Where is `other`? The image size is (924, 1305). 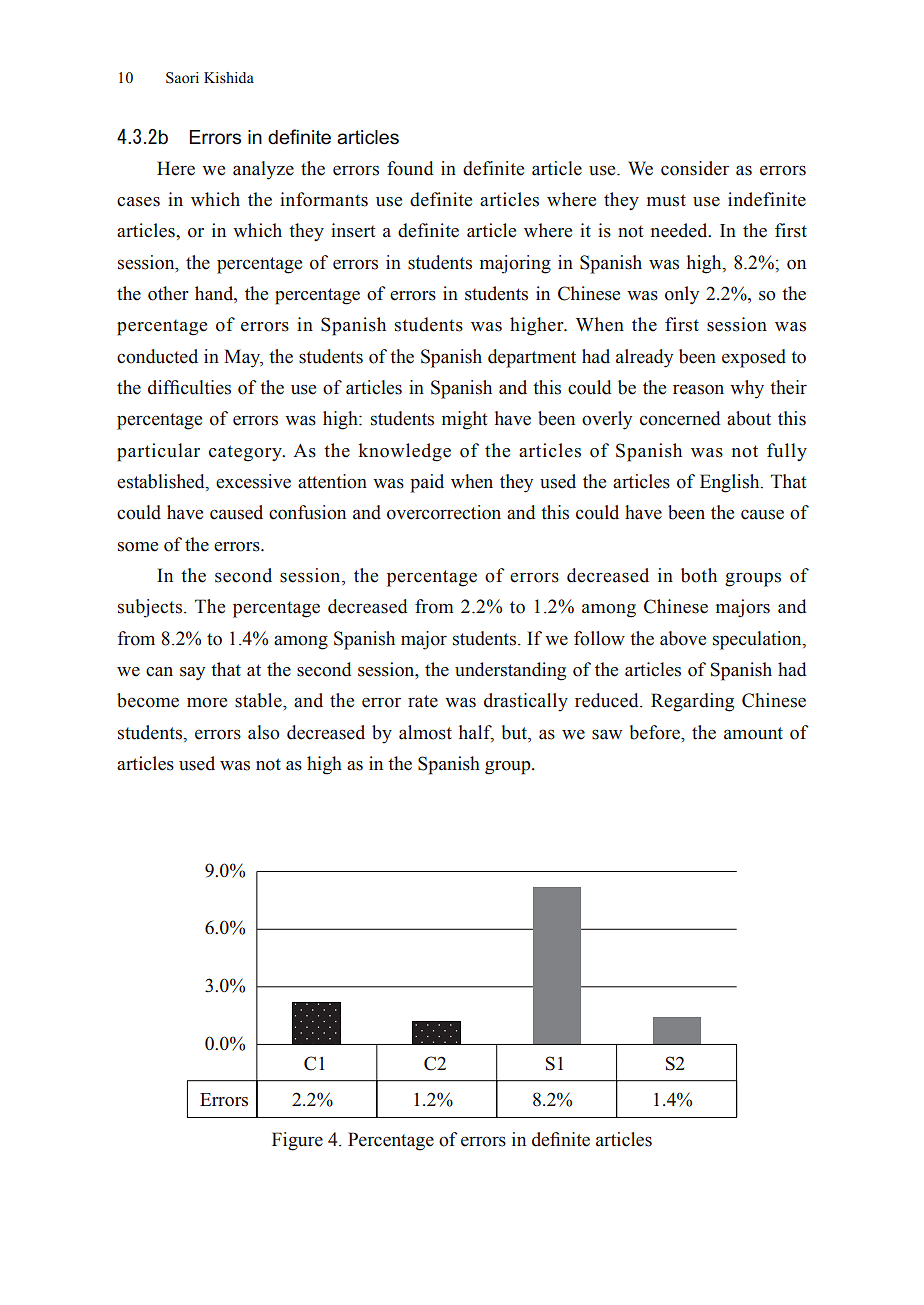 other is located at coordinates (168, 293).
